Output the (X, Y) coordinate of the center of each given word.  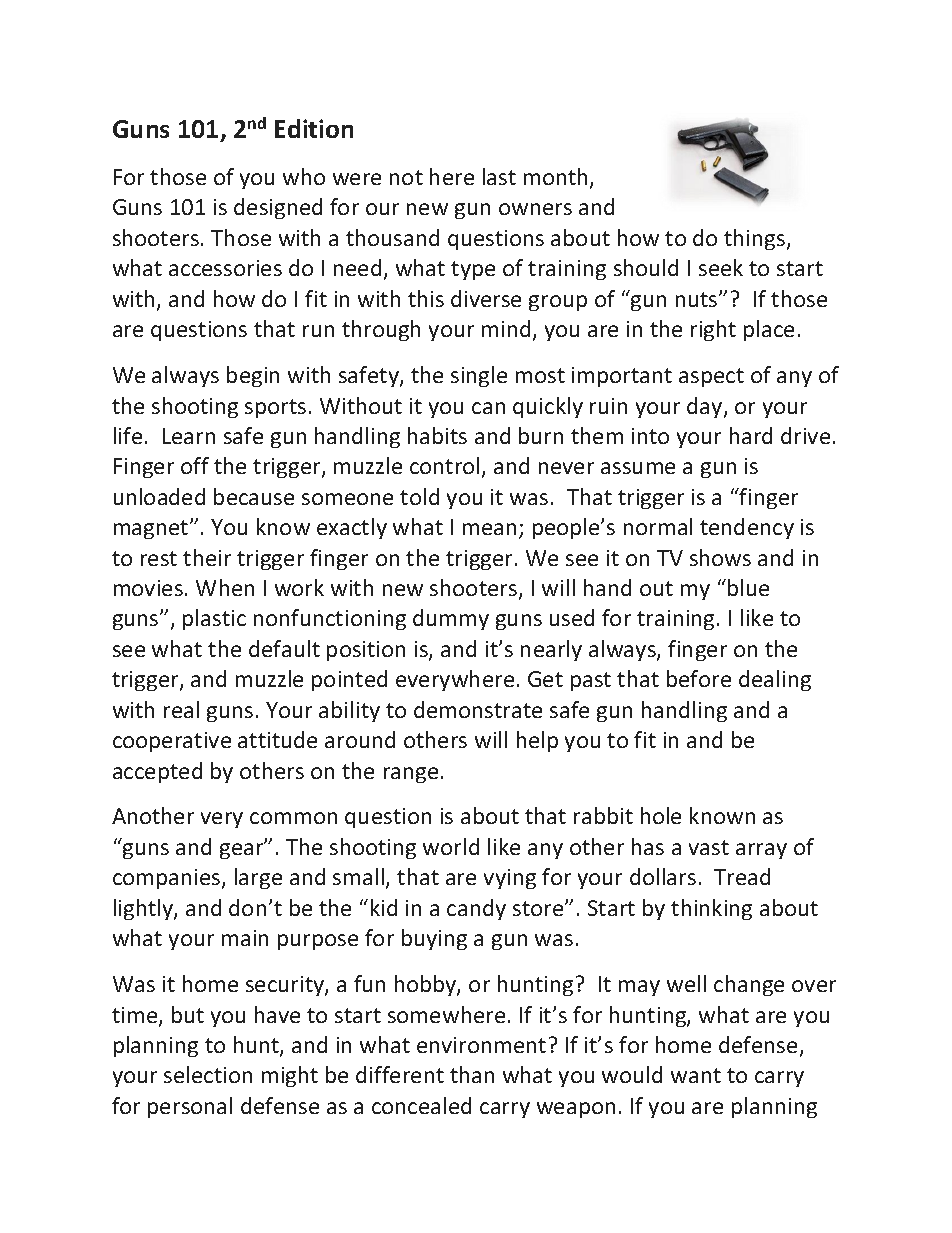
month (557, 178)
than (472, 1074)
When (225, 587)
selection (208, 1074)
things (756, 239)
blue (748, 587)
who (304, 176)
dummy (451, 619)
